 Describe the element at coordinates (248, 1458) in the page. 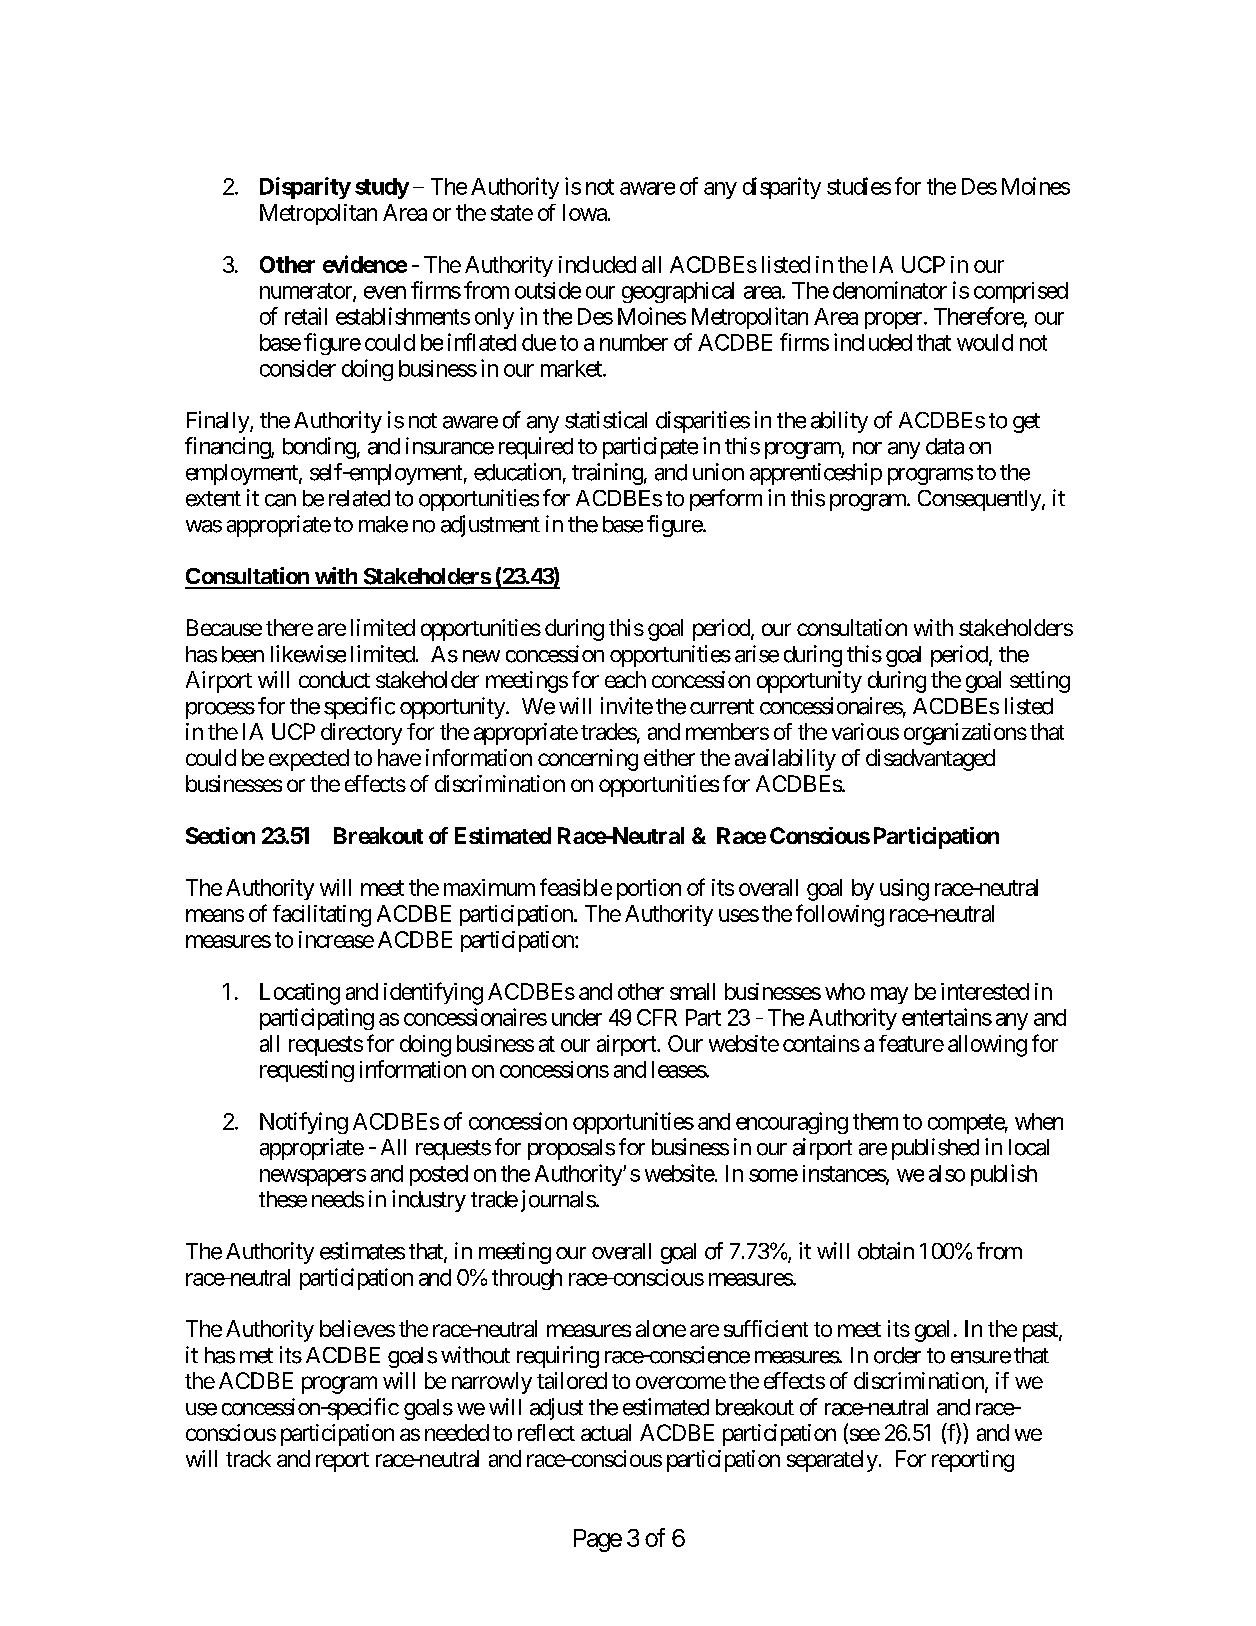

I see `track` at that location.
